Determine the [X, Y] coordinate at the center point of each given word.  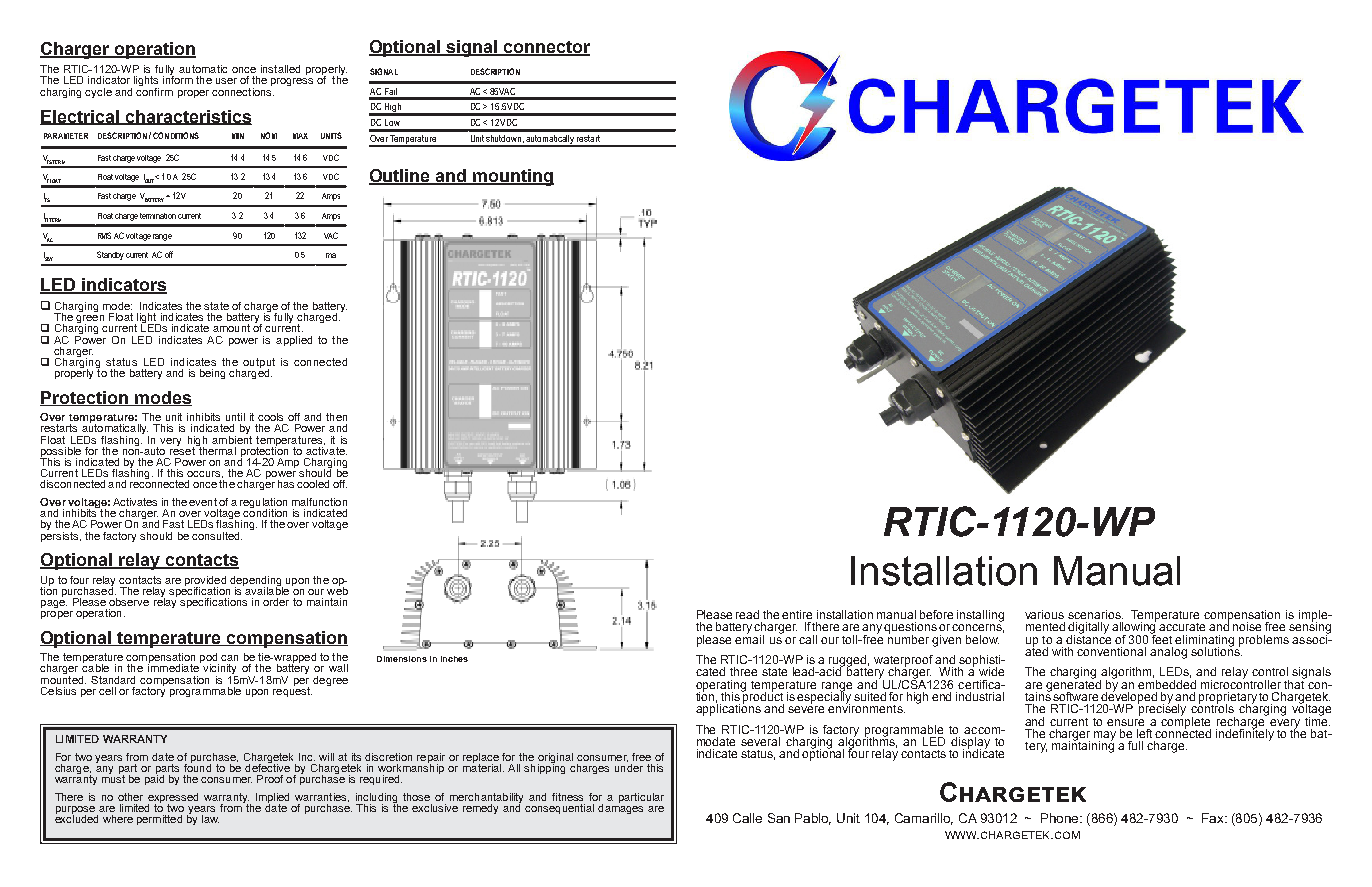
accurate [1182, 627]
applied [294, 341]
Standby [110, 255]
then [336, 417]
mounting [512, 177]
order [276, 602]
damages [620, 808]
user [226, 81]
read [747, 614]
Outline [400, 177]
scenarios [1095, 614]
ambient [232, 438]
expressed [173, 799]
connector [545, 48]
